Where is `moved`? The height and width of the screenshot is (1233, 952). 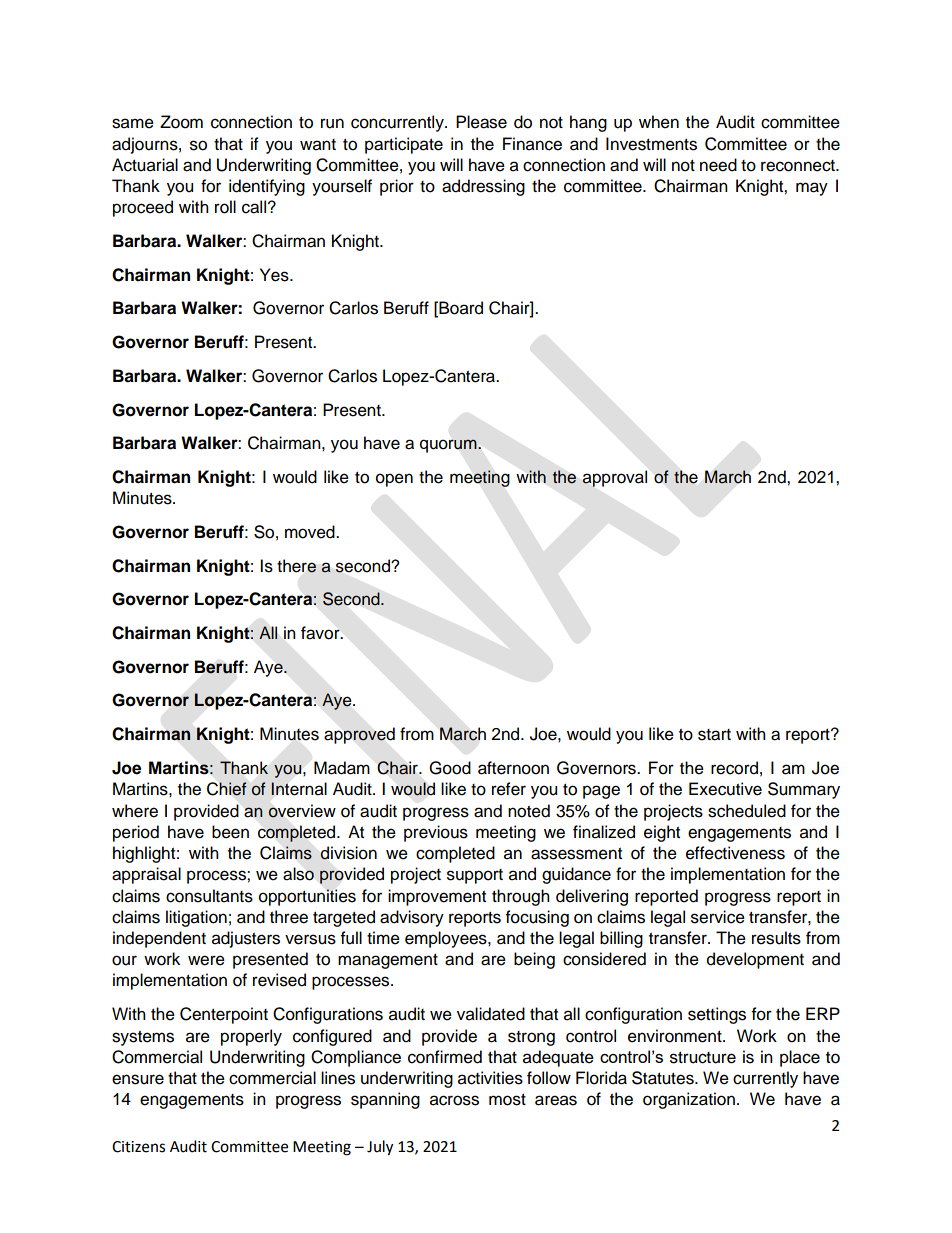
moved is located at coordinates (311, 532).
